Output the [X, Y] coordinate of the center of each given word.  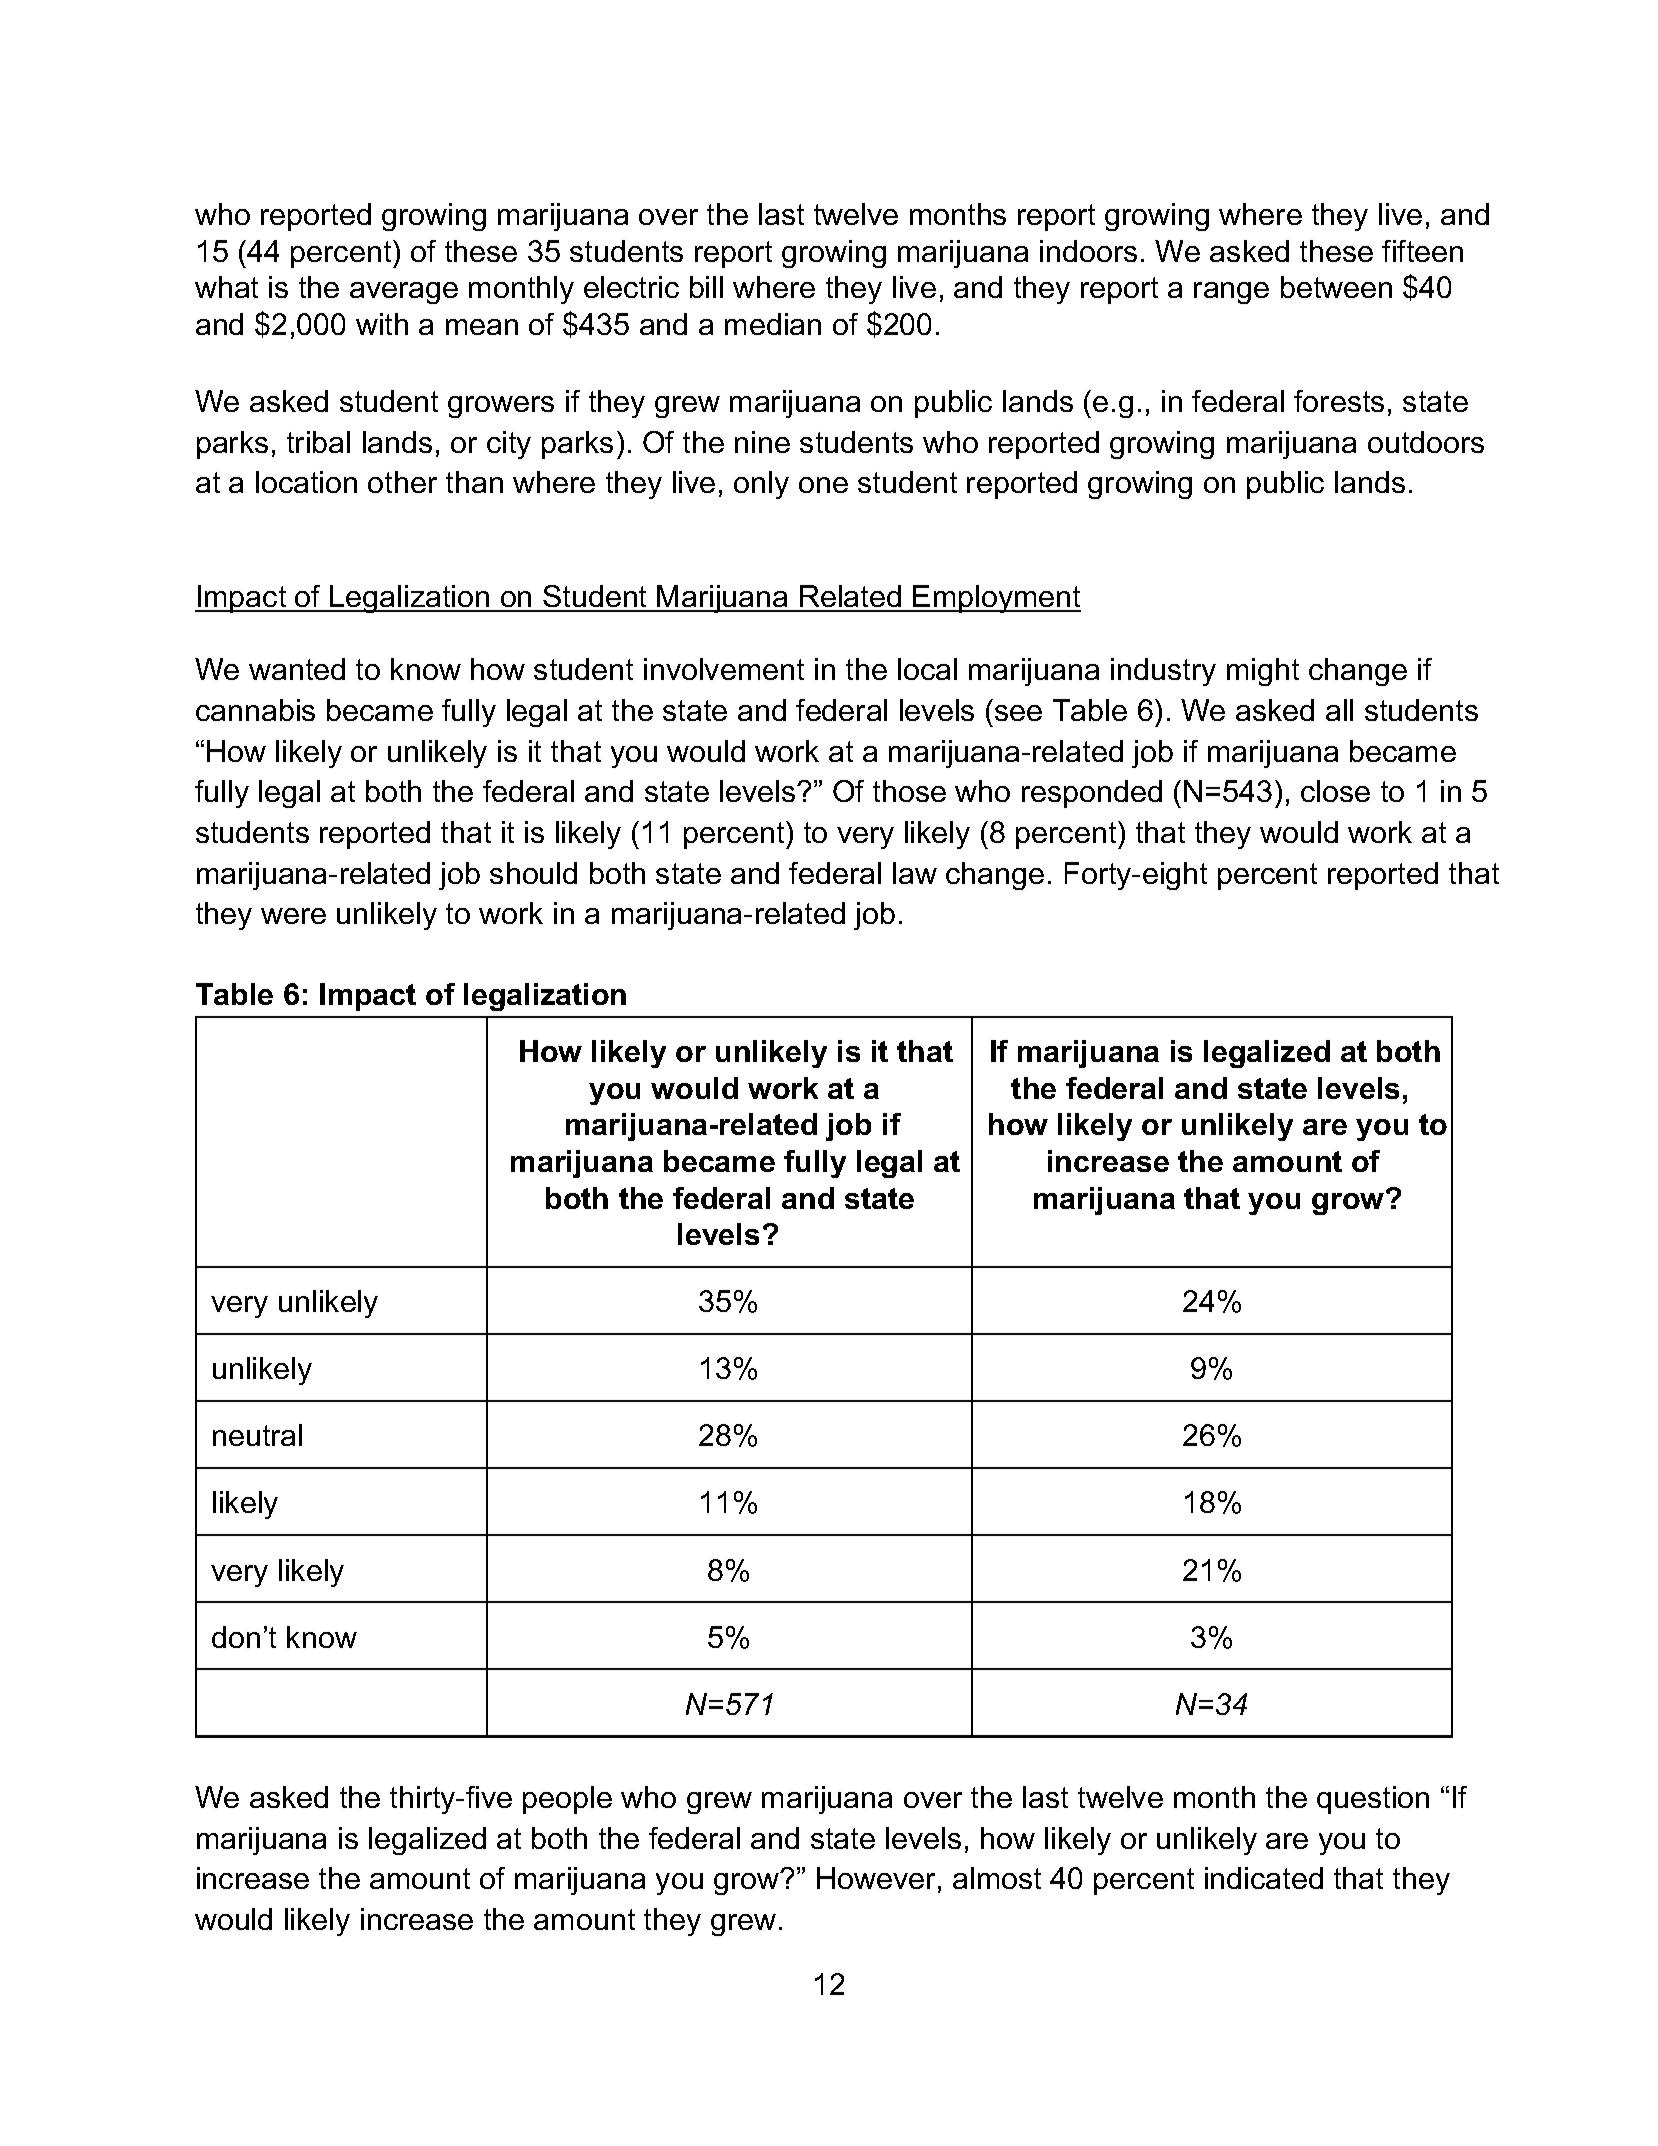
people [567, 1800]
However [876, 1878]
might [1263, 672]
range [1231, 293]
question [1373, 1800]
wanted [297, 669]
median [773, 324]
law [915, 873]
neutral [257, 1435]
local [927, 669]
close [1335, 791]
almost [997, 1878]
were [293, 916]
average [404, 293]
